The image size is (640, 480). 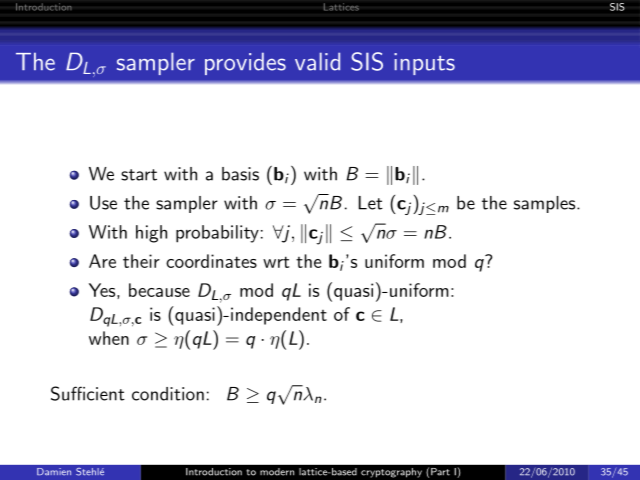 What do you see at coordinates (317, 61) in the document?
I see `valid` at bounding box center [317, 61].
